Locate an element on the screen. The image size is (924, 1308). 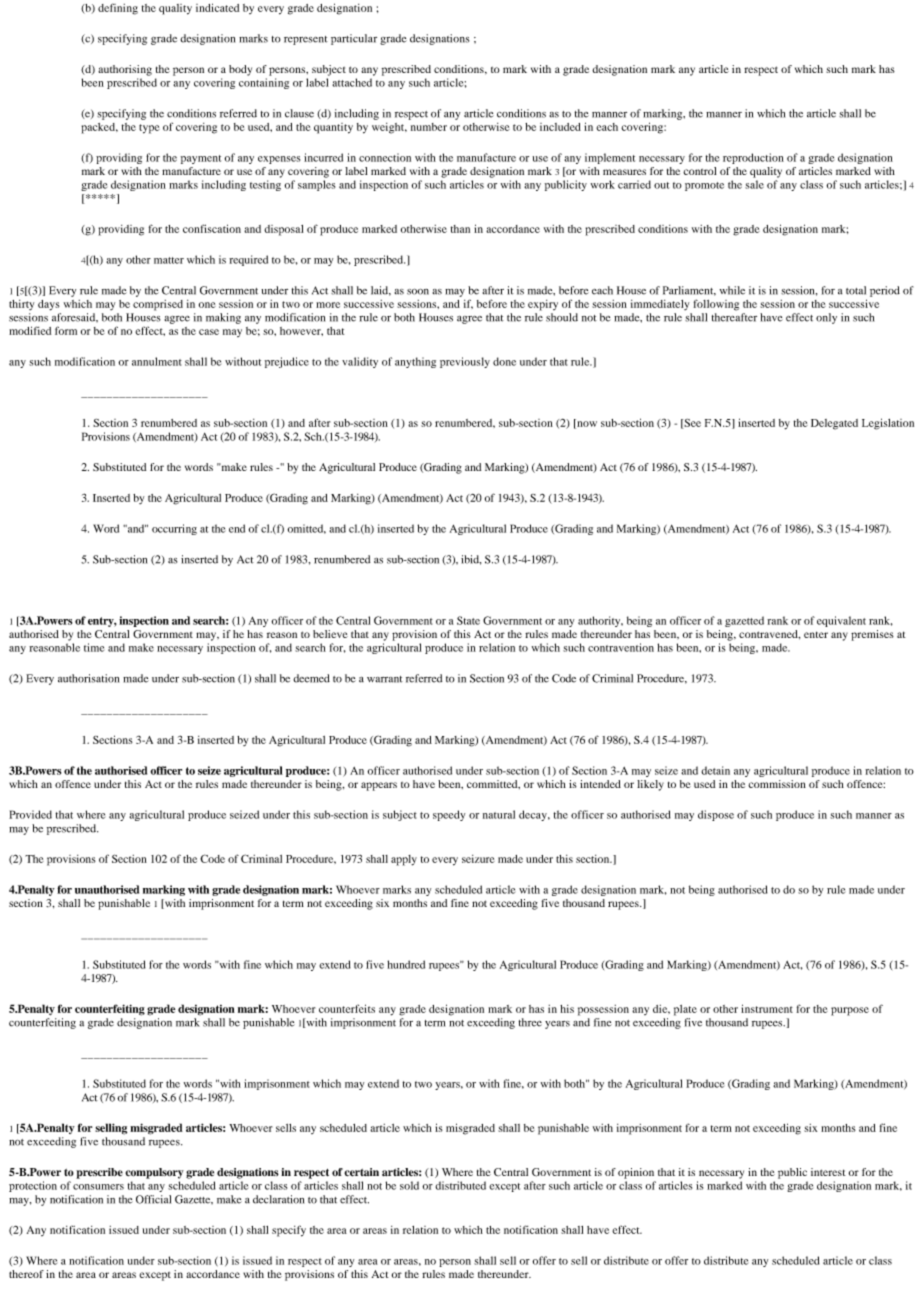
time is located at coordinates (94, 647).
